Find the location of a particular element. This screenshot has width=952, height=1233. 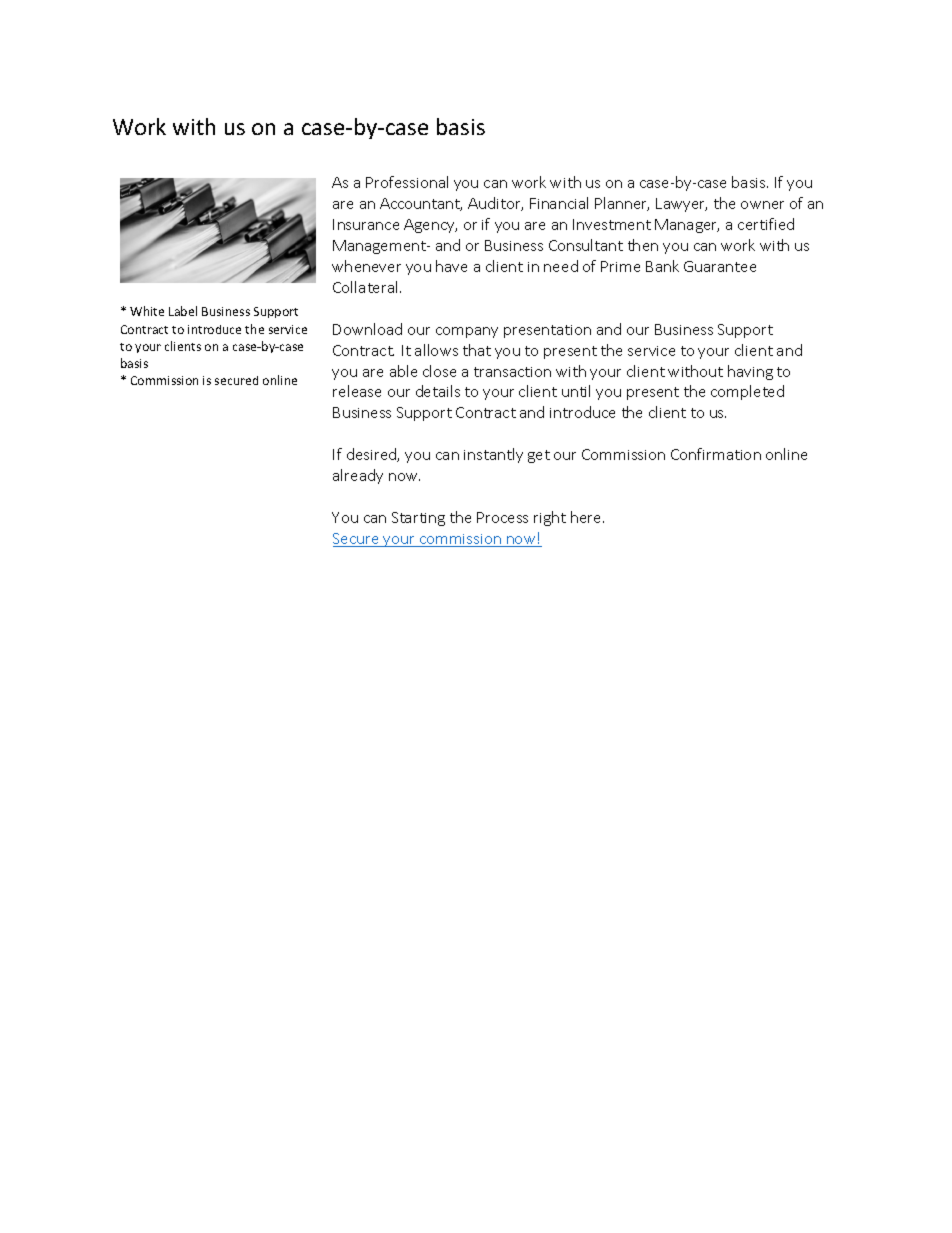

allows is located at coordinates (436, 350).
